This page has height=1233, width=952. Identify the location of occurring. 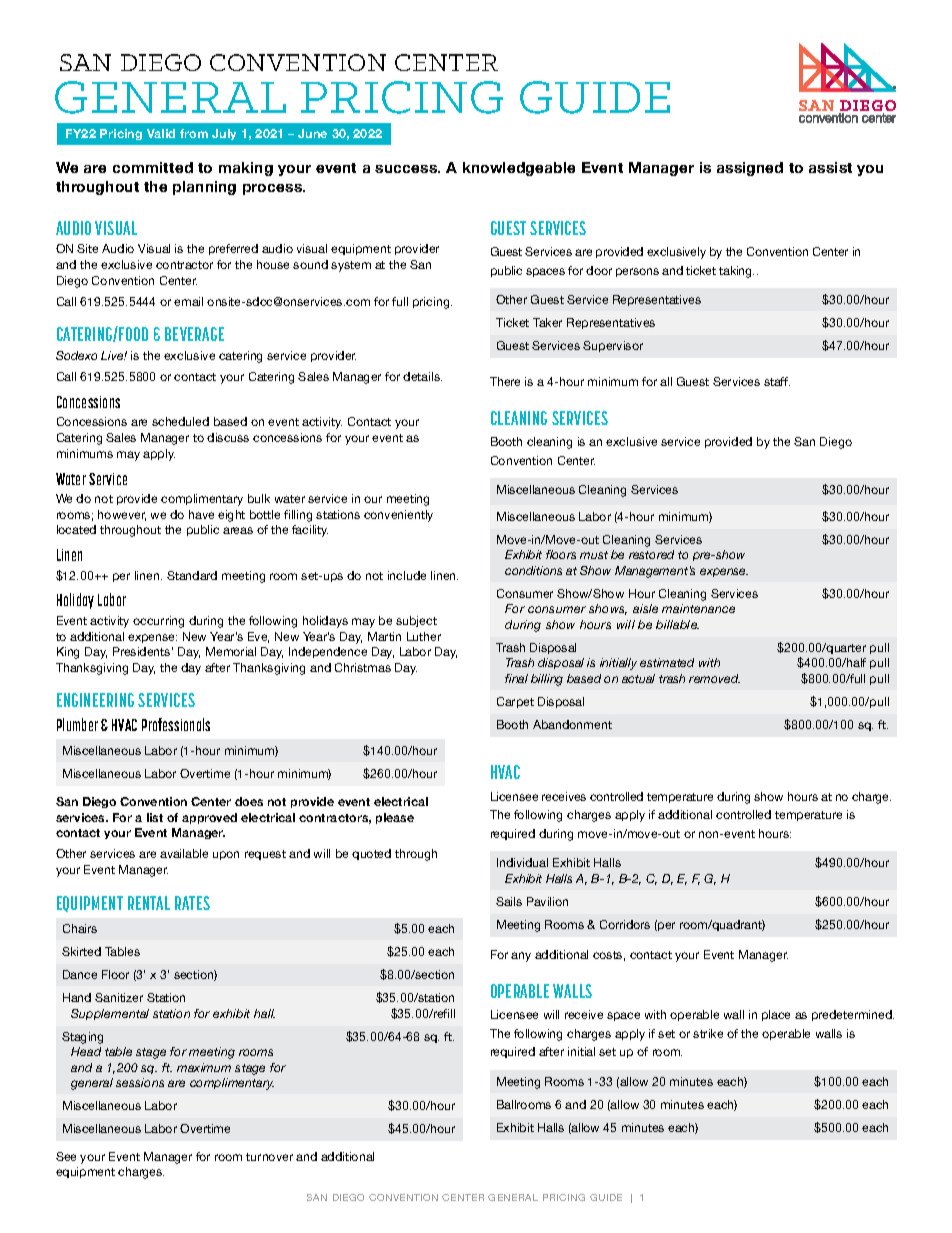
(158, 622).
